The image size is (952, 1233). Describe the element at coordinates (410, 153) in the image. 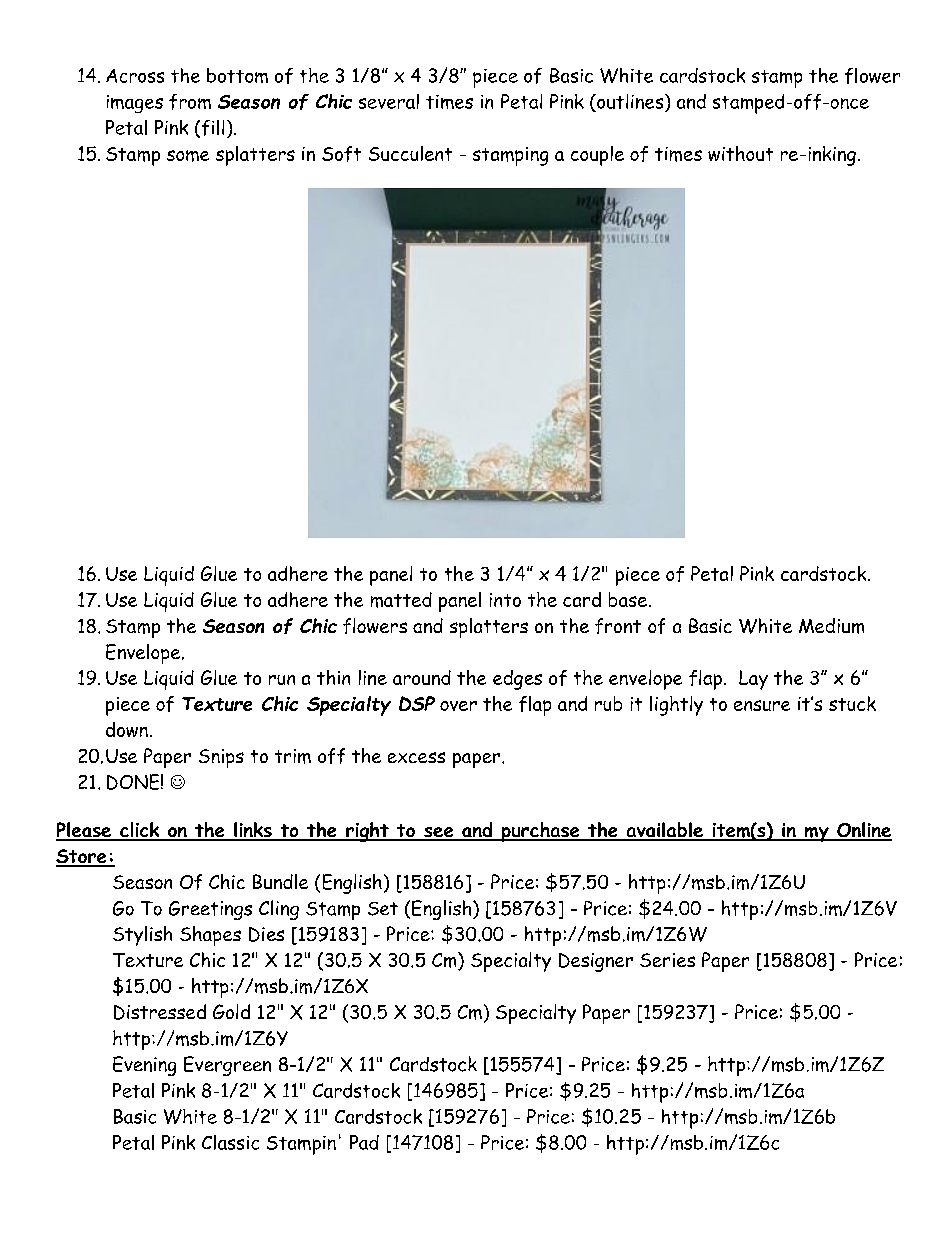

I see `Succulent` at that location.
